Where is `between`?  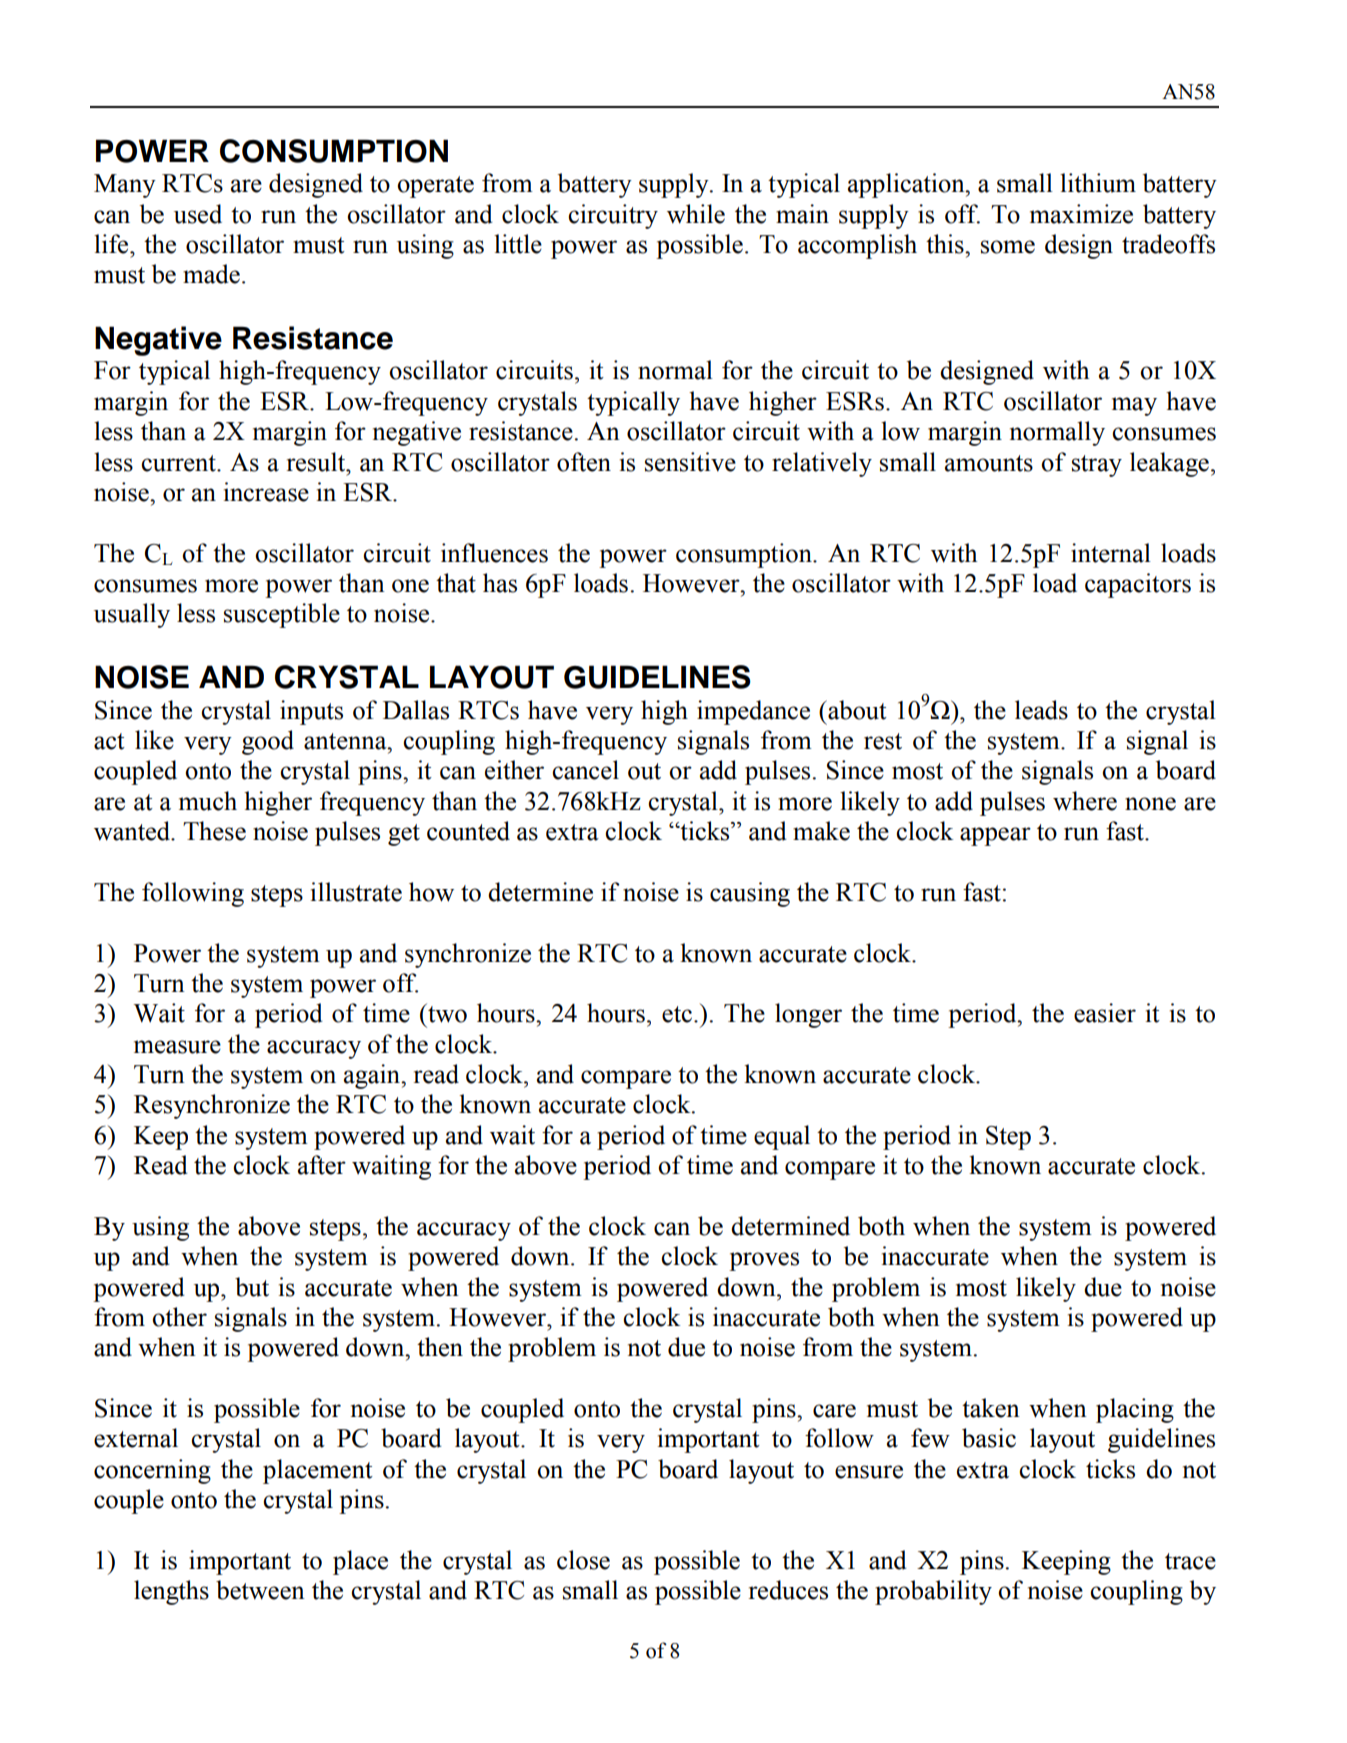 between is located at coordinates (260, 1590).
